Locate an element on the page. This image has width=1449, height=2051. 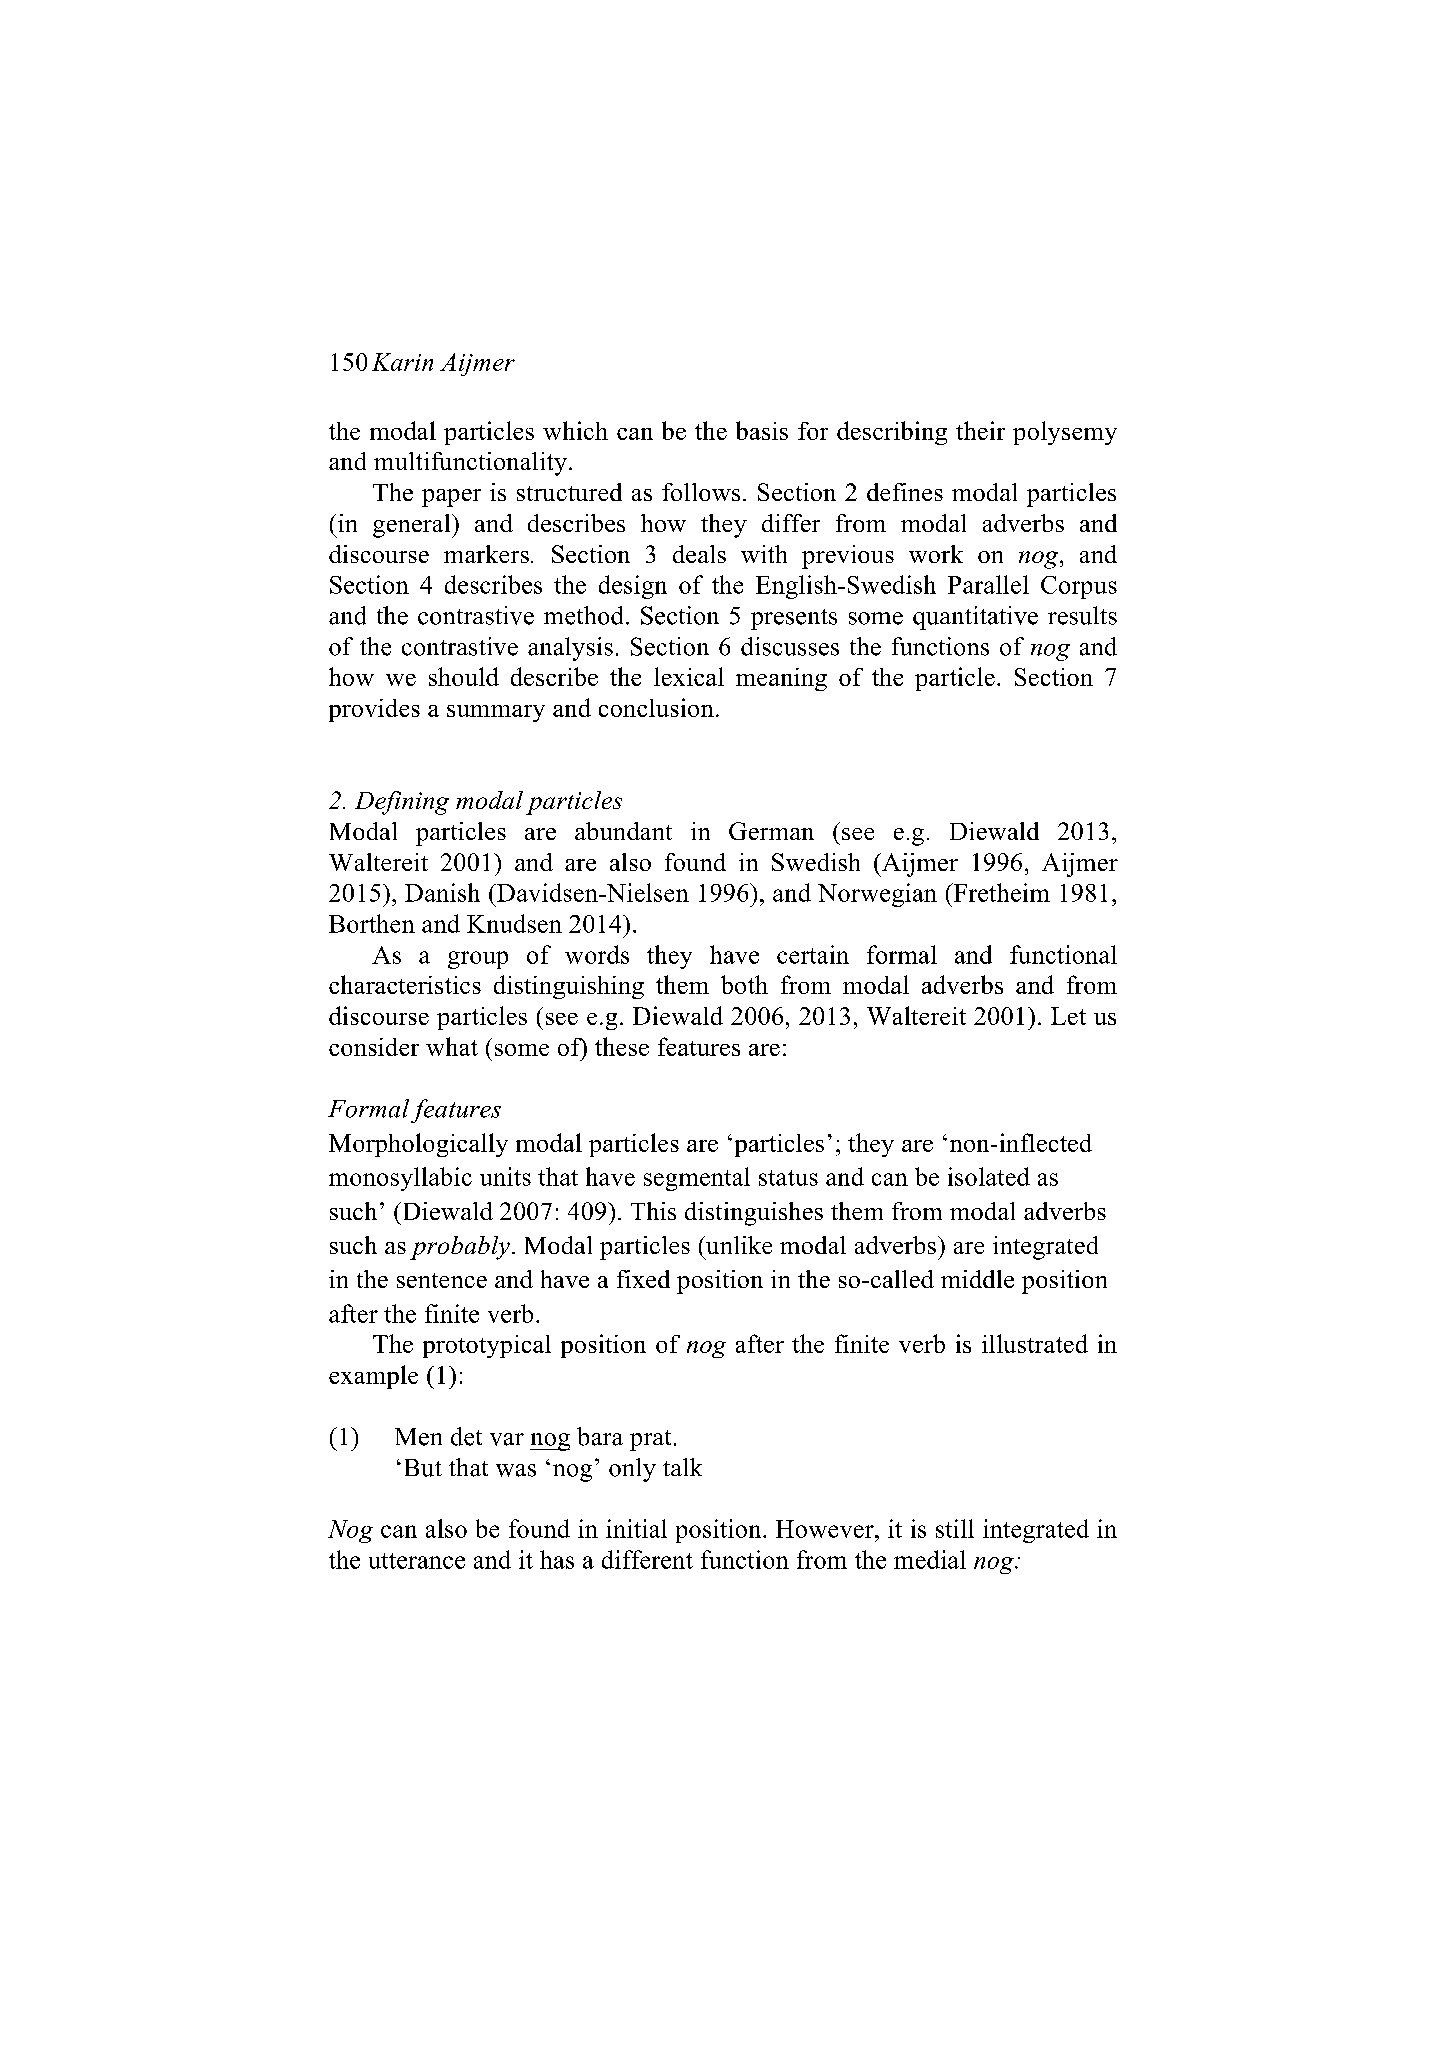
follows is located at coordinates (701, 492).
